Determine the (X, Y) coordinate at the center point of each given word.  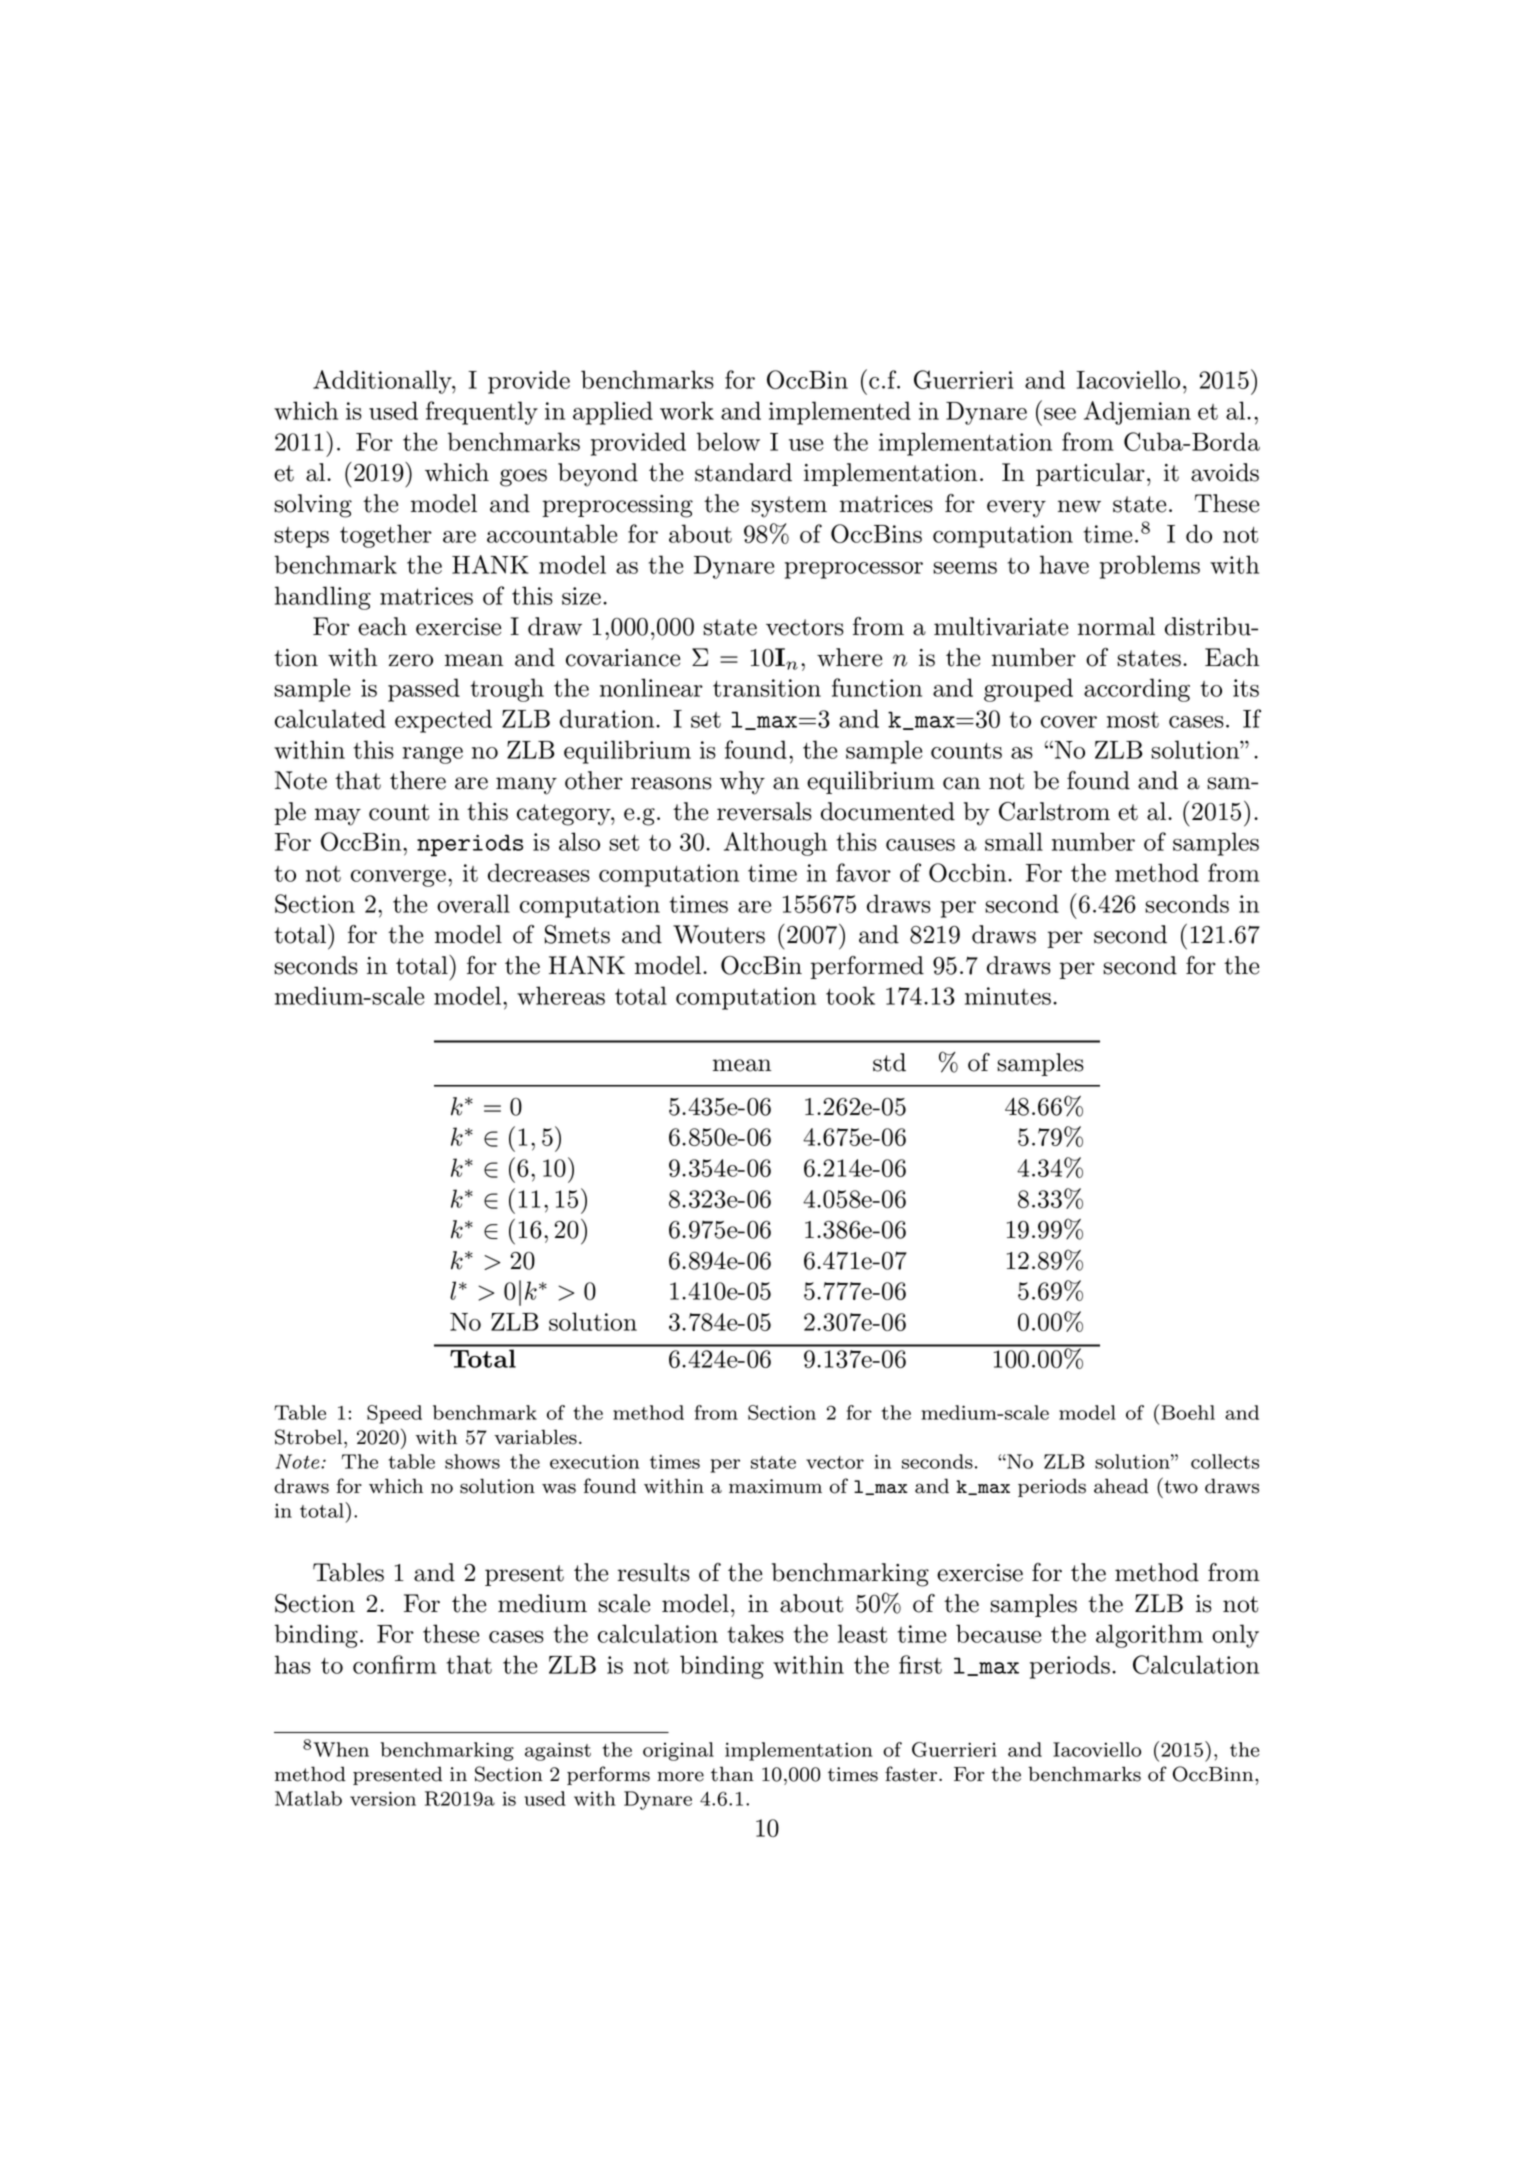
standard (743, 472)
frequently (482, 413)
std (889, 1062)
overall (473, 903)
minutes (1008, 996)
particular (1090, 474)
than (732, 1774)
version (383, 1798)
